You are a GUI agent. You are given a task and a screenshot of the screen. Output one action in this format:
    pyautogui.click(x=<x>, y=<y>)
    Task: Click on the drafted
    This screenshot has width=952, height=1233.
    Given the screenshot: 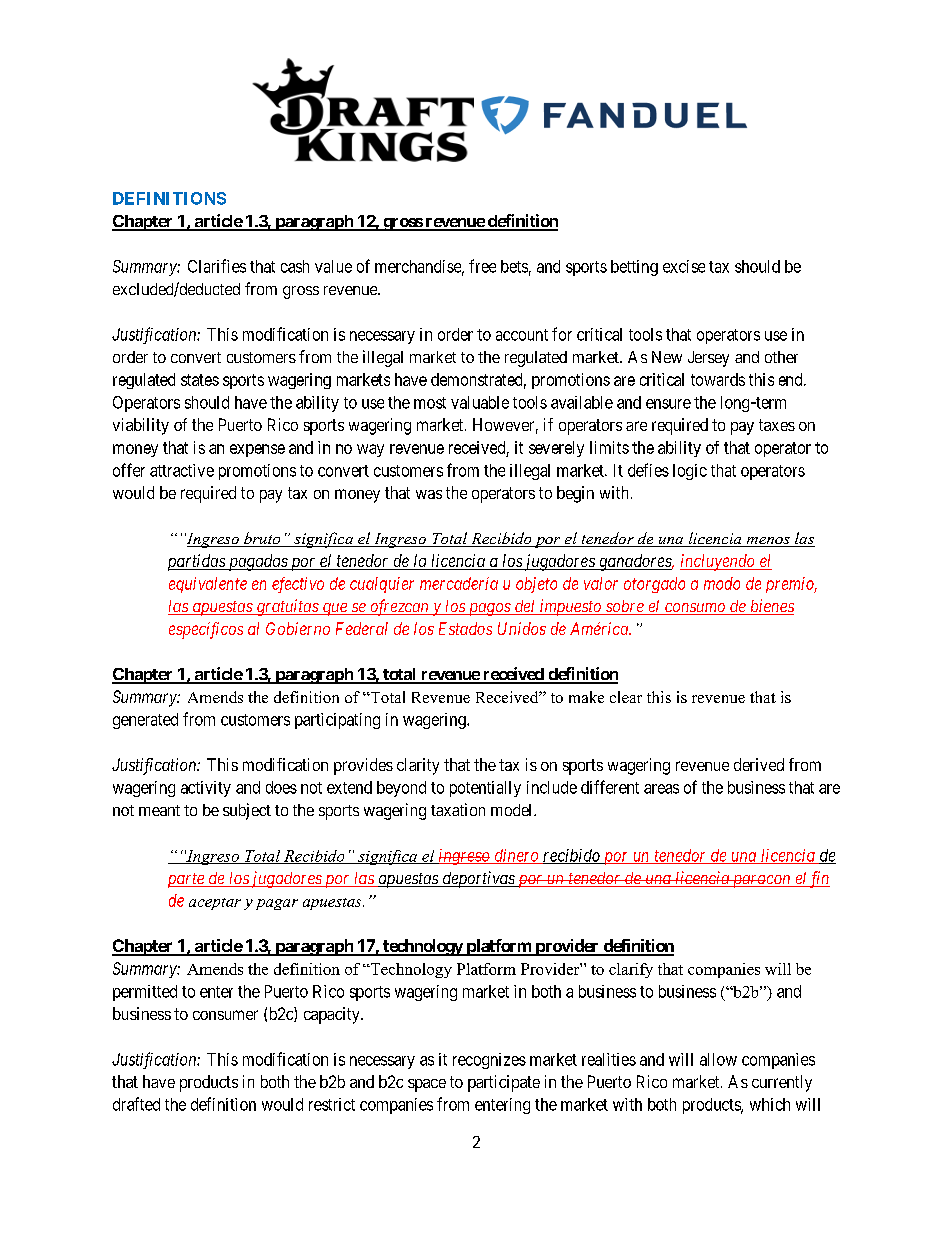 What is the action you would take?
    pyautogui.click(x=136, y=1104)
